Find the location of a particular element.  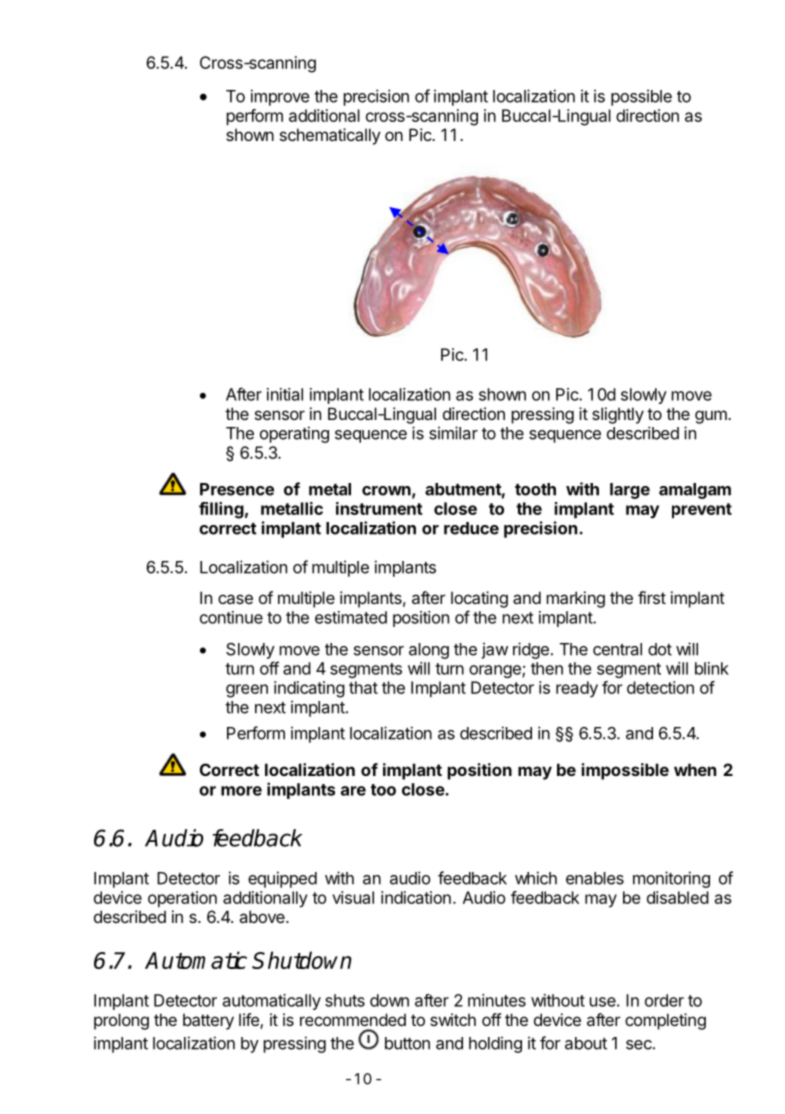

first is located at coordinates (652, 597).
